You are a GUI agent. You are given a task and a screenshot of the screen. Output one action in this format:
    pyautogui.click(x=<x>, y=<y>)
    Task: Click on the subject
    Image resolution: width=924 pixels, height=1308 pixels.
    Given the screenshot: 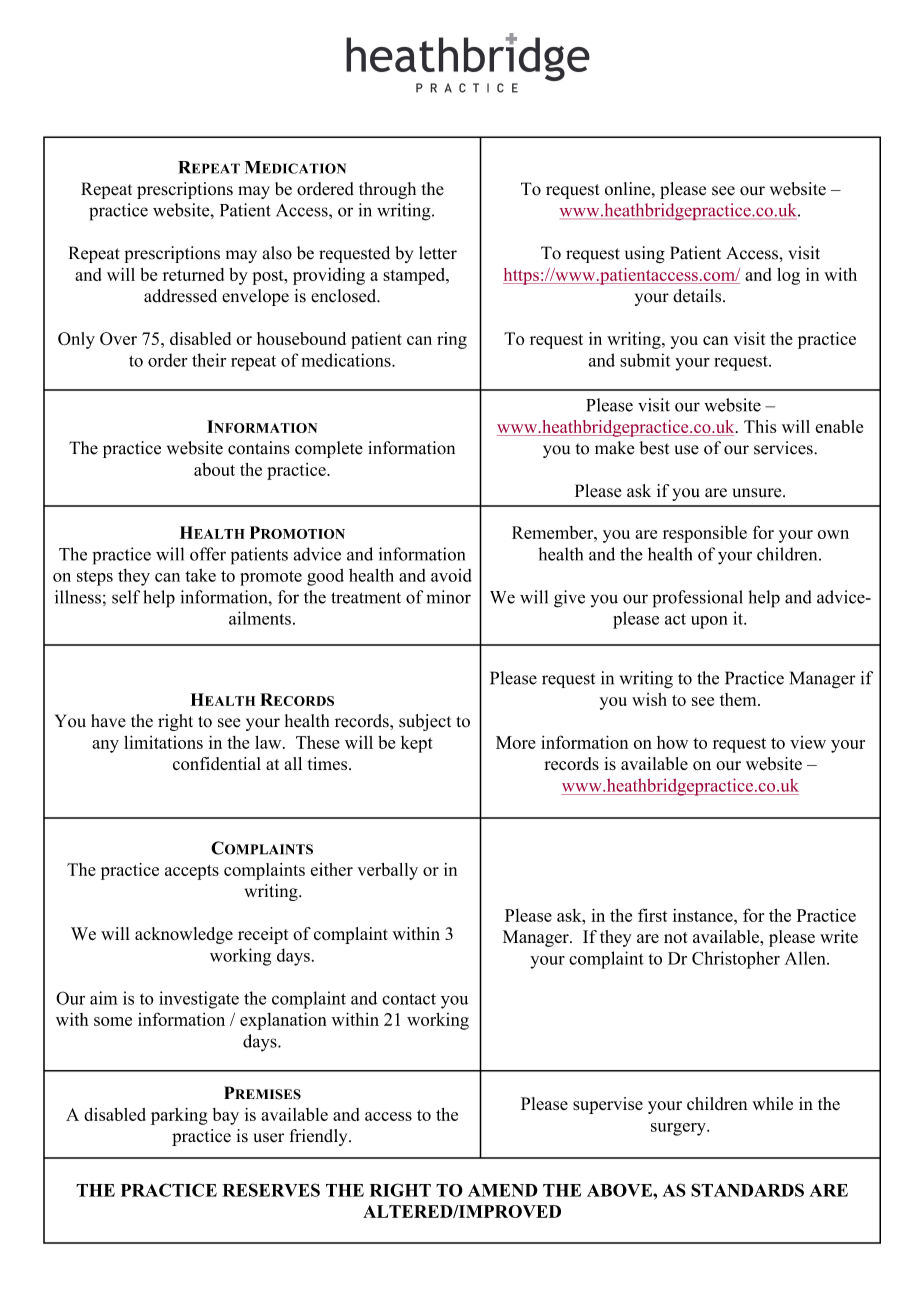 What is the action you would take?
    pyautogui.click(x=425, y=722)
